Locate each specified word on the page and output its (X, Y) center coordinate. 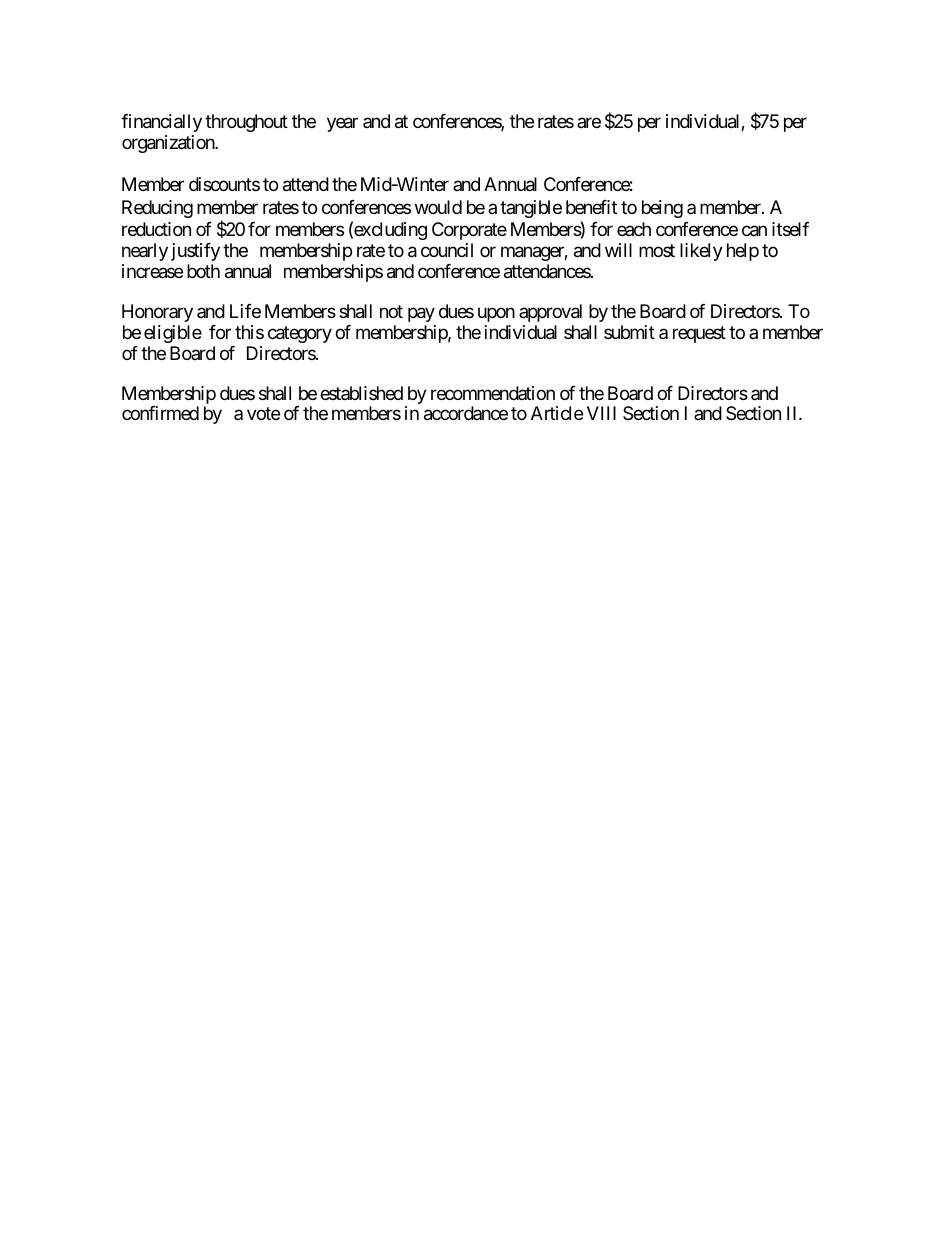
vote (263, 414)
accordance (466, 413)
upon (496, 315)
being (662, 209)
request (699, 334)
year (342, 124)
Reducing (157, 209)
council (447, 250)
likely (701, 252)
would (438, 207)
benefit (591, 207)
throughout (246, 123)
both (203, 271)
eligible (173, 334)
